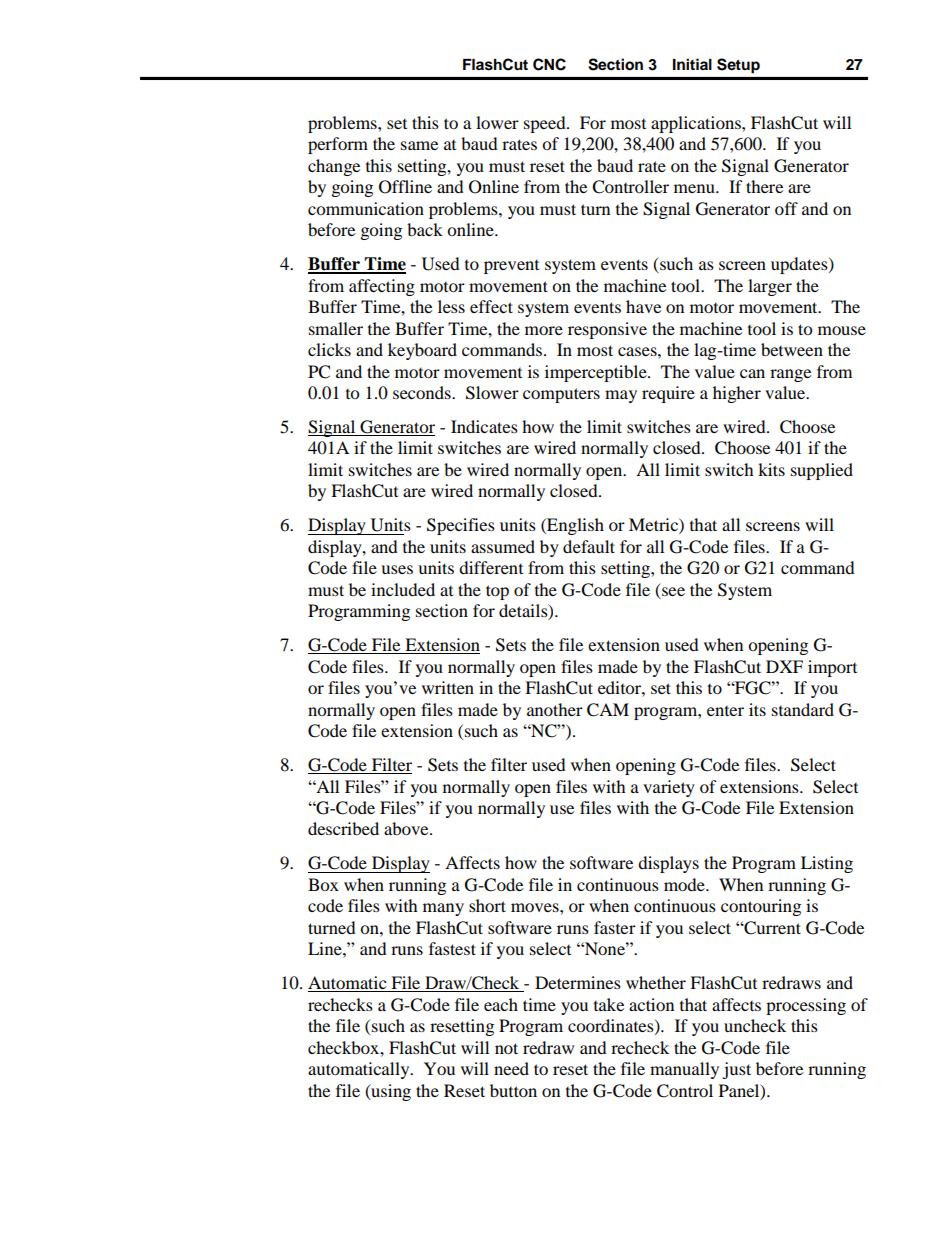  Describe the element at coordinates (790, 375) in the screenshot. I see `range` at that location.
